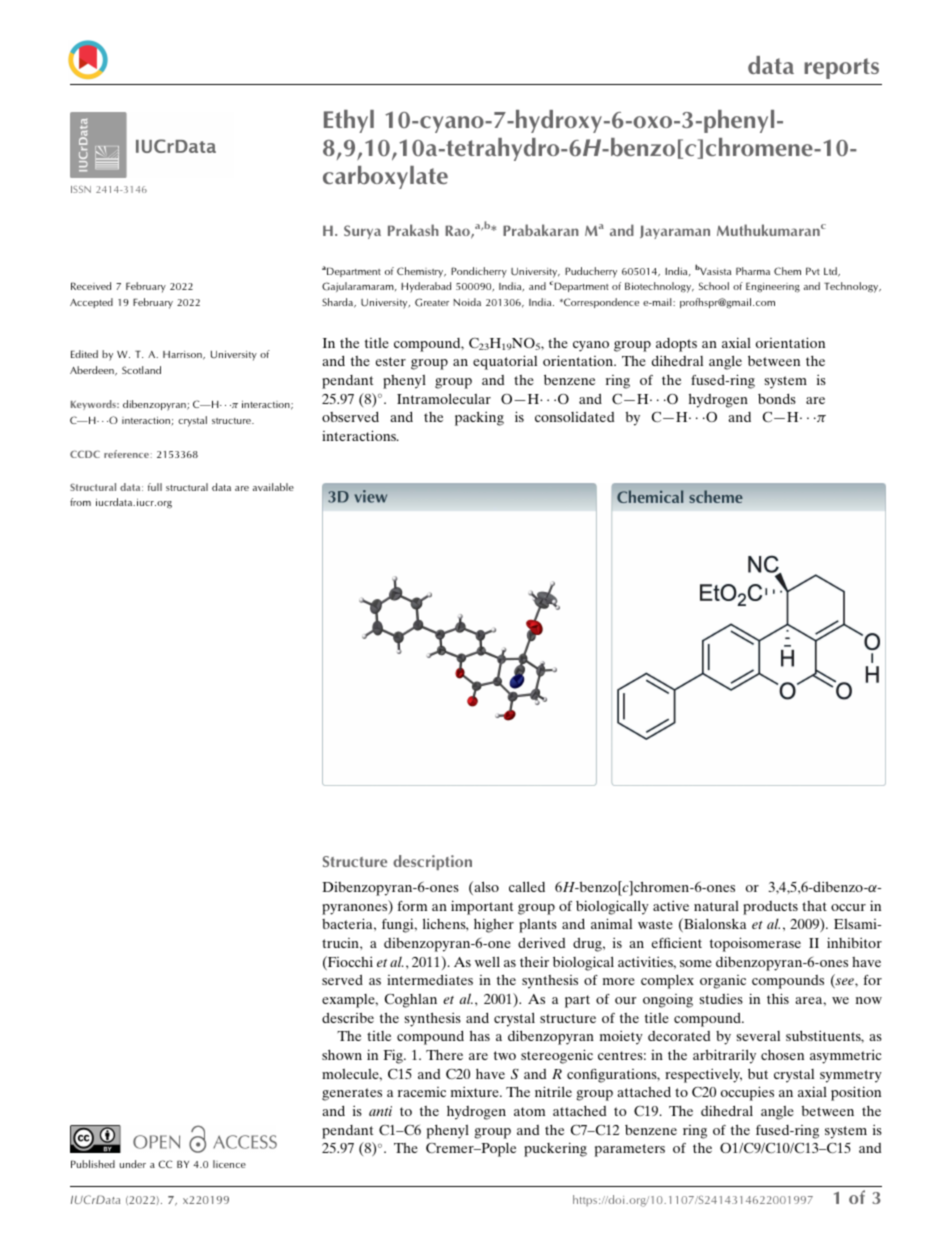 This screenshot has width=952, height=1240. I want to click on available, so click(273, 487).
